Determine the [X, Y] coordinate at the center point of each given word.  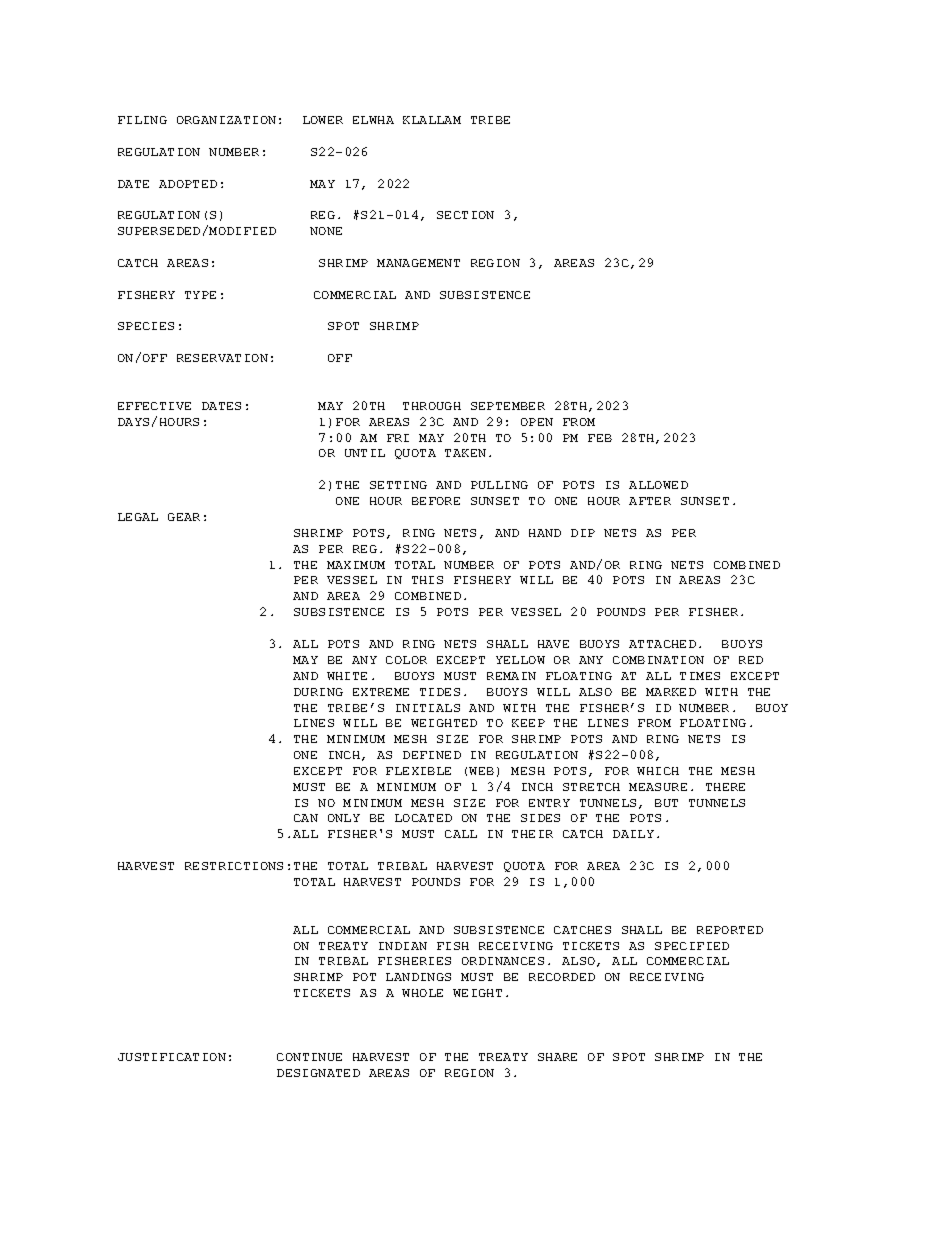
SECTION [465, 215]
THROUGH [432, 406]
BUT [666, 803]
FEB [600, 438]
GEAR [184, 517]
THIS [427, 580]
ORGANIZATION [226, 120]
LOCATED [423, 818]
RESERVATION [222, 358]
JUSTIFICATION [172, 1057]
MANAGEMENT [418, 263]
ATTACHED [662, 644]
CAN [306, 818]
